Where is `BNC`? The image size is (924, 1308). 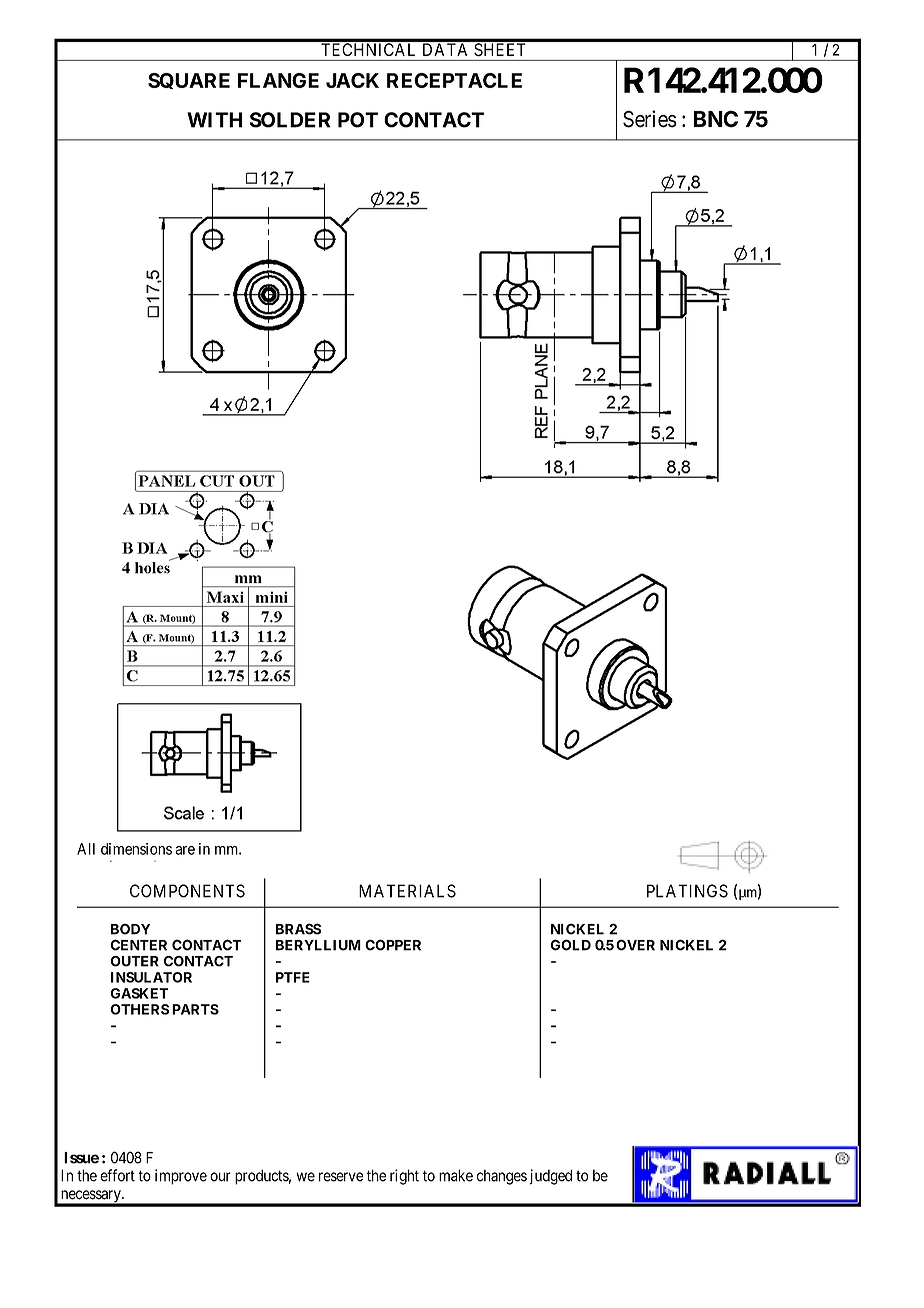
BNC is located at coordinates (716, 119).
